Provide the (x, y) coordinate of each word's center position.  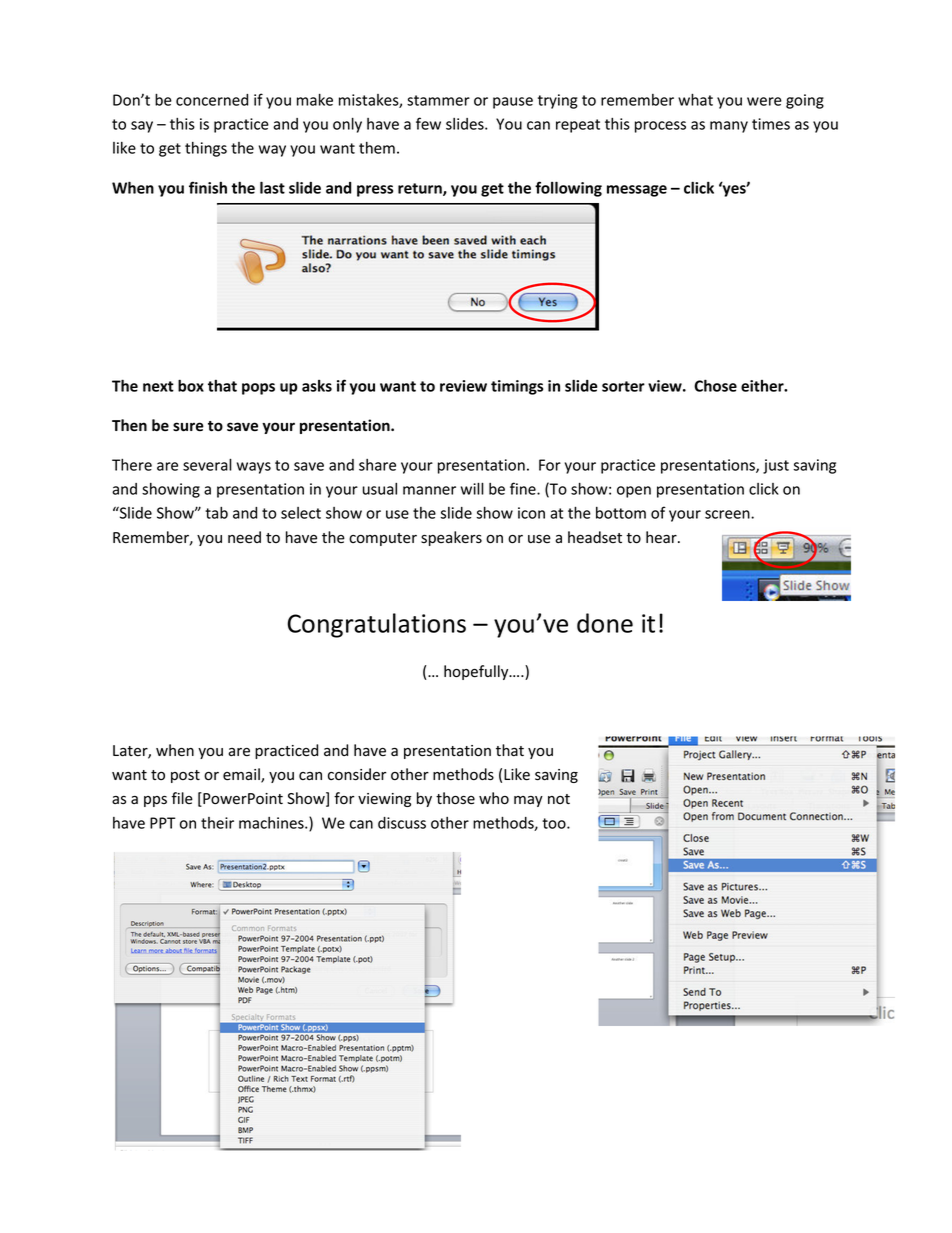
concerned (212, 100)
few (428, 123)
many (729, 127)
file (182, 798)
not (559, 799)
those (455, 798)
